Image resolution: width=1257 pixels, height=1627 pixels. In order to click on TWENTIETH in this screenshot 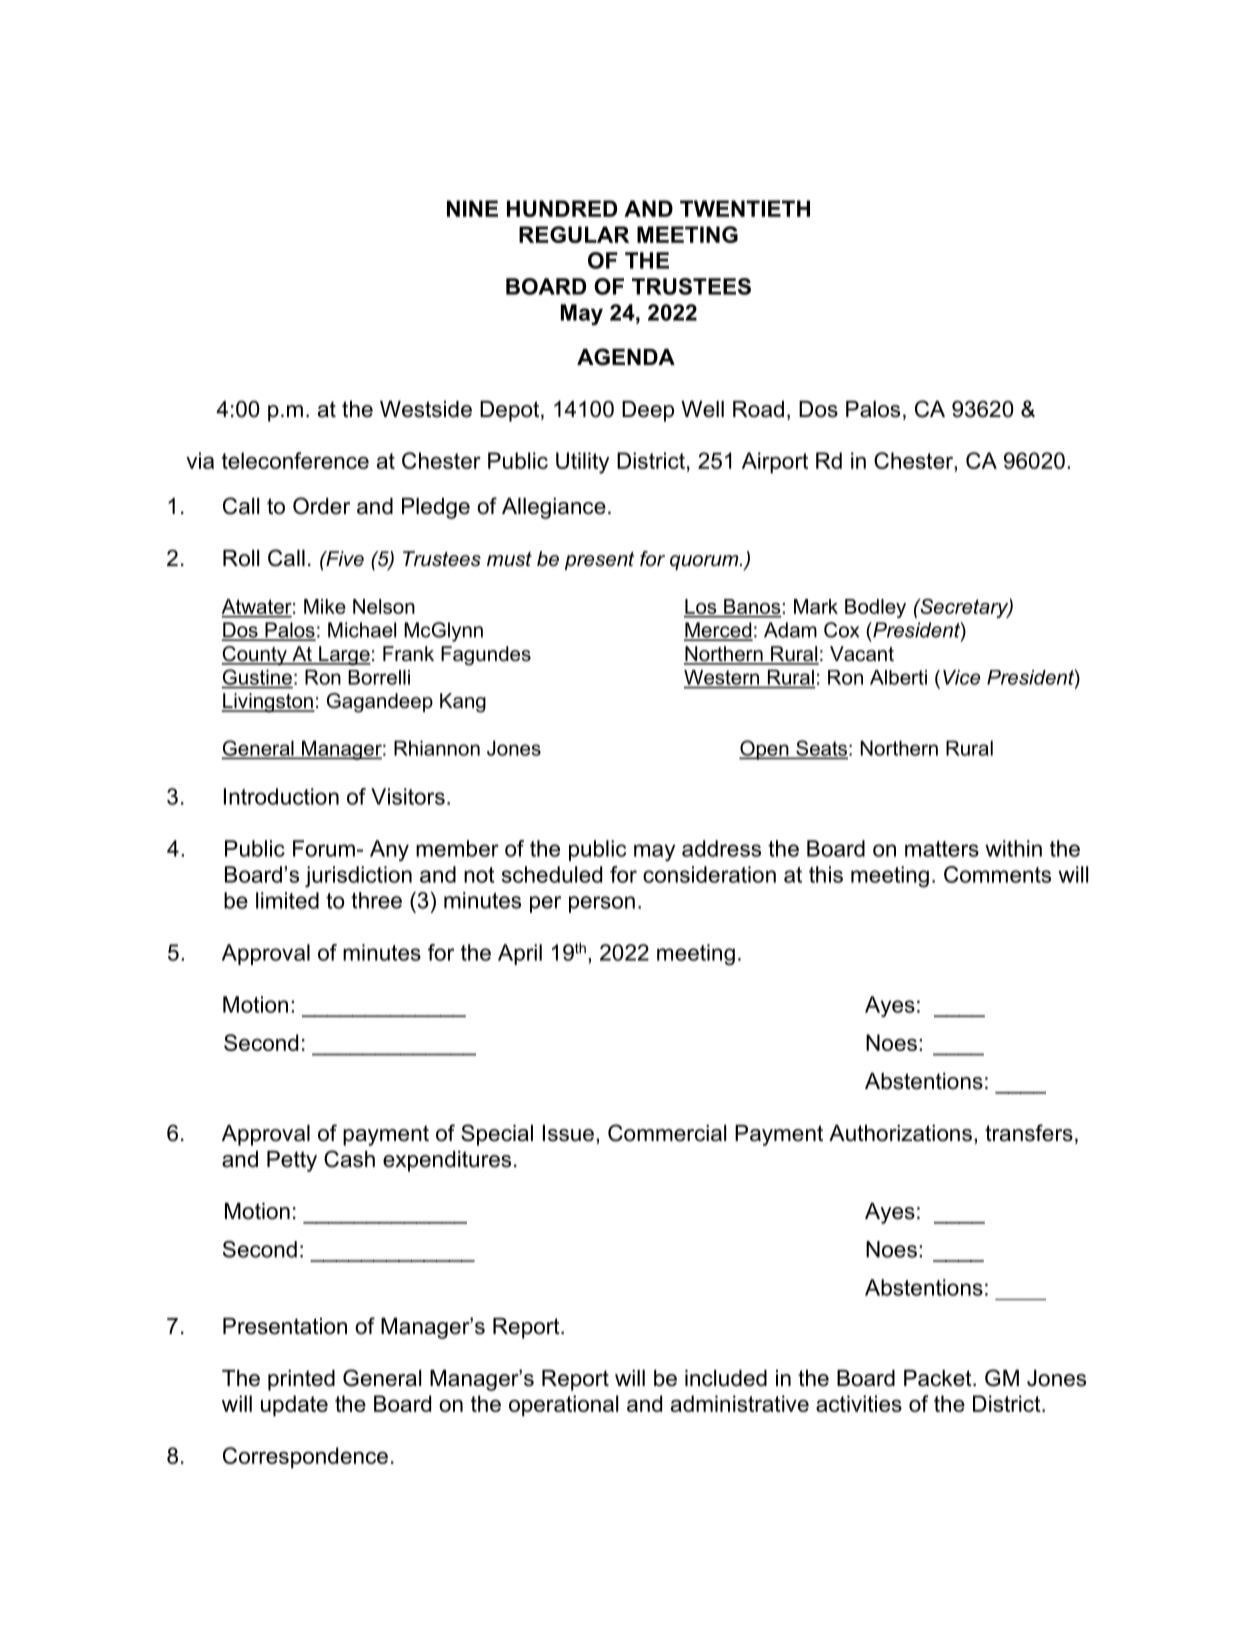, I will do `click(745, 208)`.
